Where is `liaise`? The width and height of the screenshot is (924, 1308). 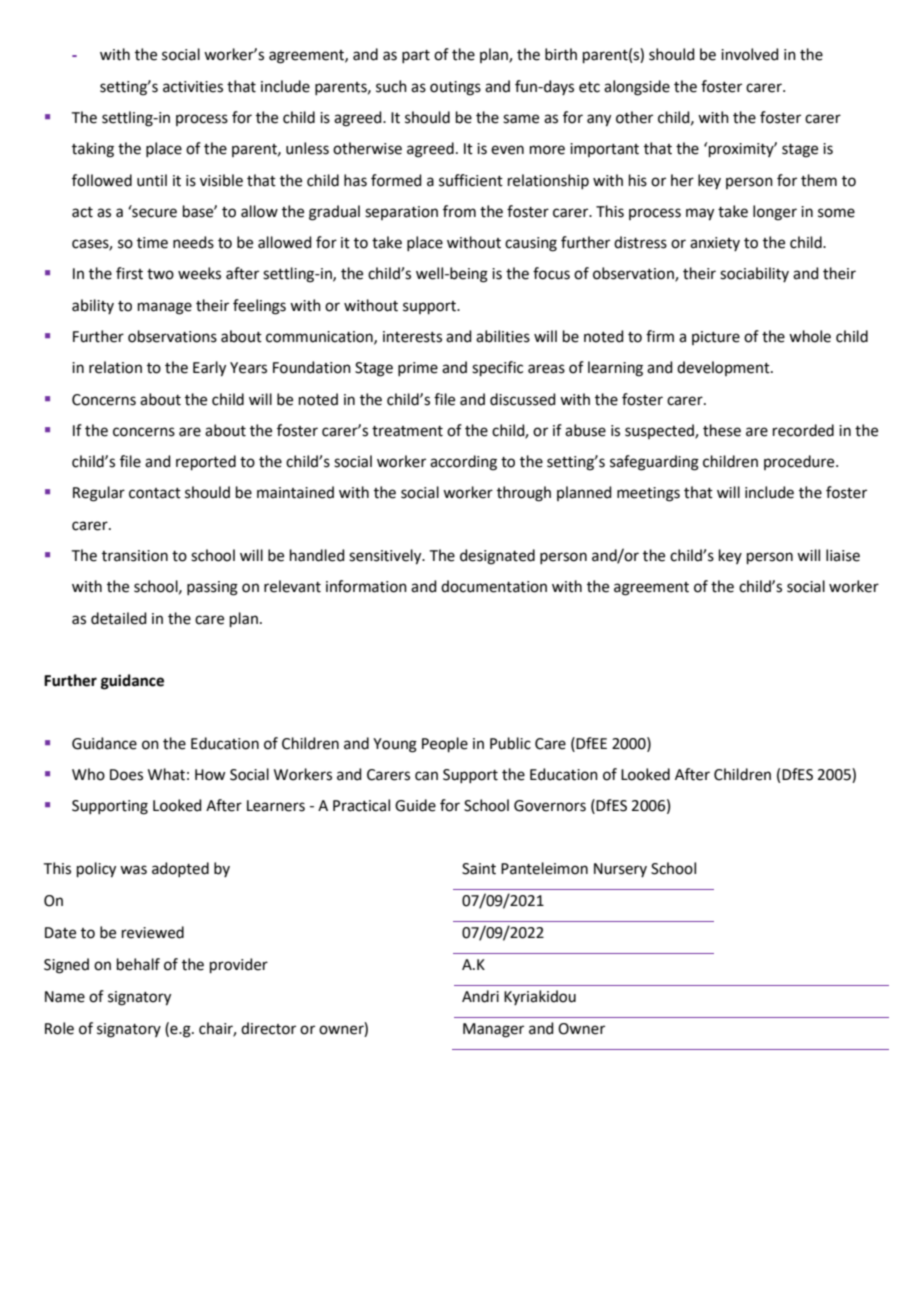 liaise is located at coordinates (843, 555).
